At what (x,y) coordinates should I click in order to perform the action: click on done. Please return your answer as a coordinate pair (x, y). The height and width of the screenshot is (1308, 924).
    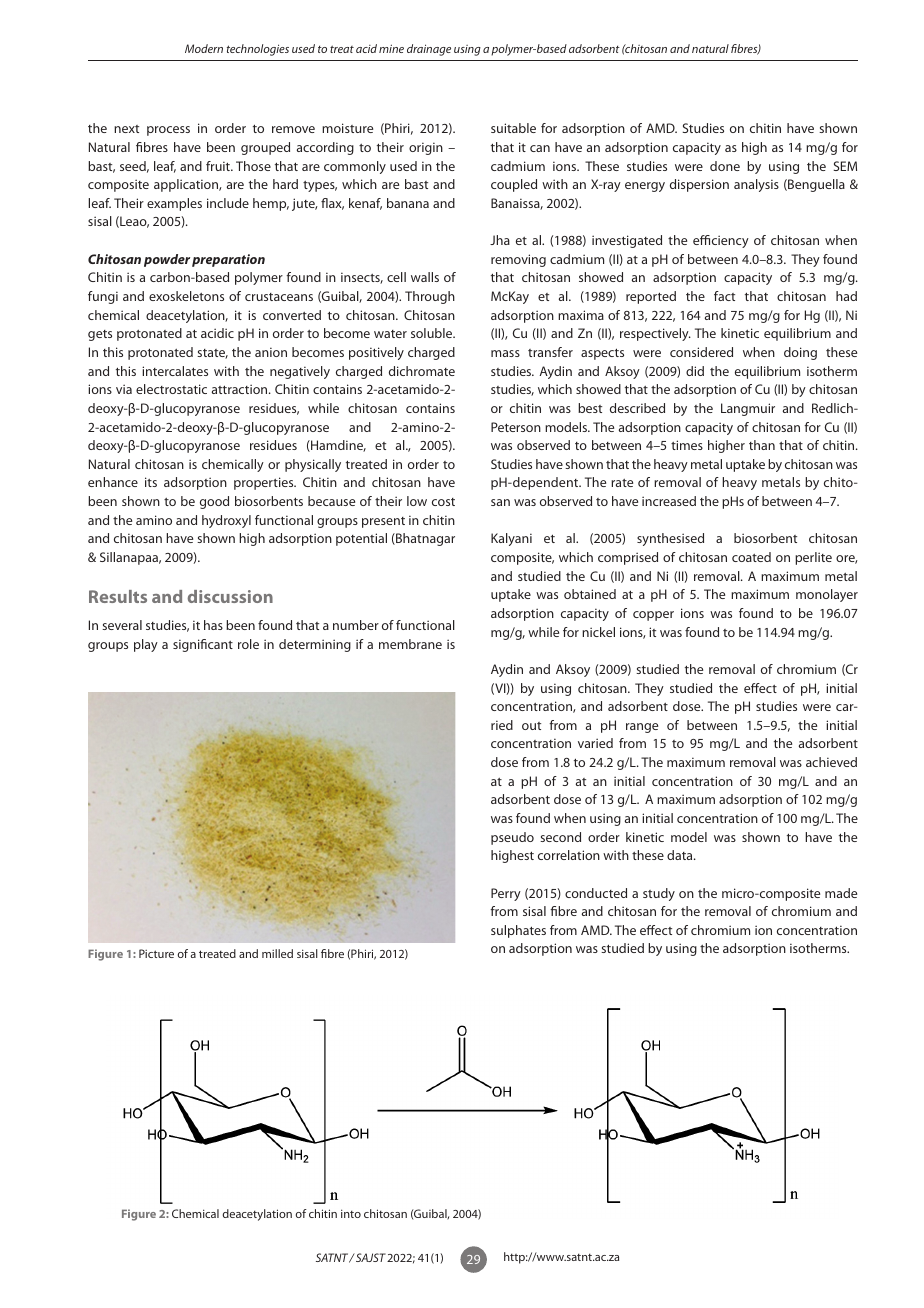
    Looking at the image, I should click on (725, 166).
